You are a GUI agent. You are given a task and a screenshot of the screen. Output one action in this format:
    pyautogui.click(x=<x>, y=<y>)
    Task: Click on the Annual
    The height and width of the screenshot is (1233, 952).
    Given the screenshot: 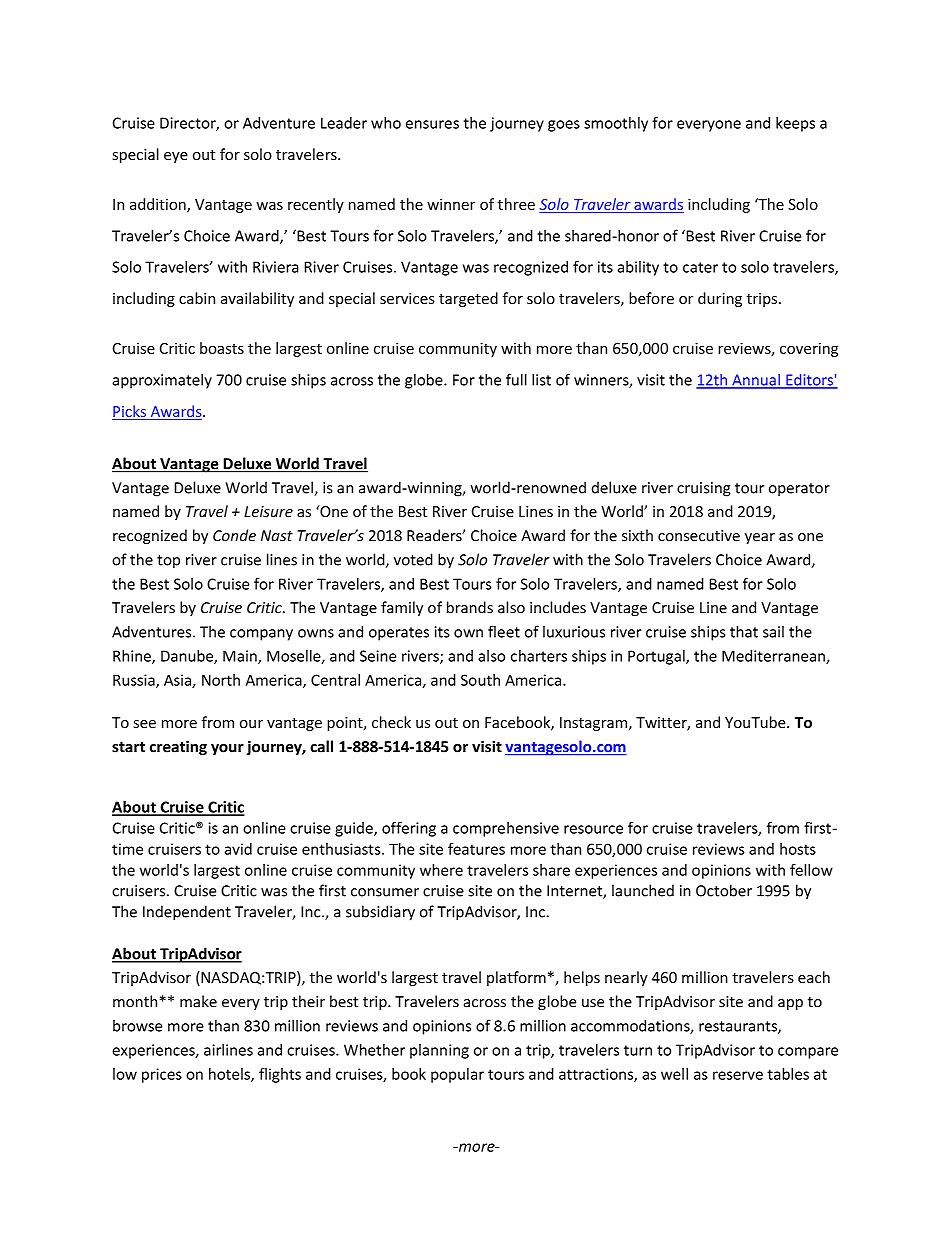 What is the action you would take?
    pyautogui.click(x=756, y=381)
